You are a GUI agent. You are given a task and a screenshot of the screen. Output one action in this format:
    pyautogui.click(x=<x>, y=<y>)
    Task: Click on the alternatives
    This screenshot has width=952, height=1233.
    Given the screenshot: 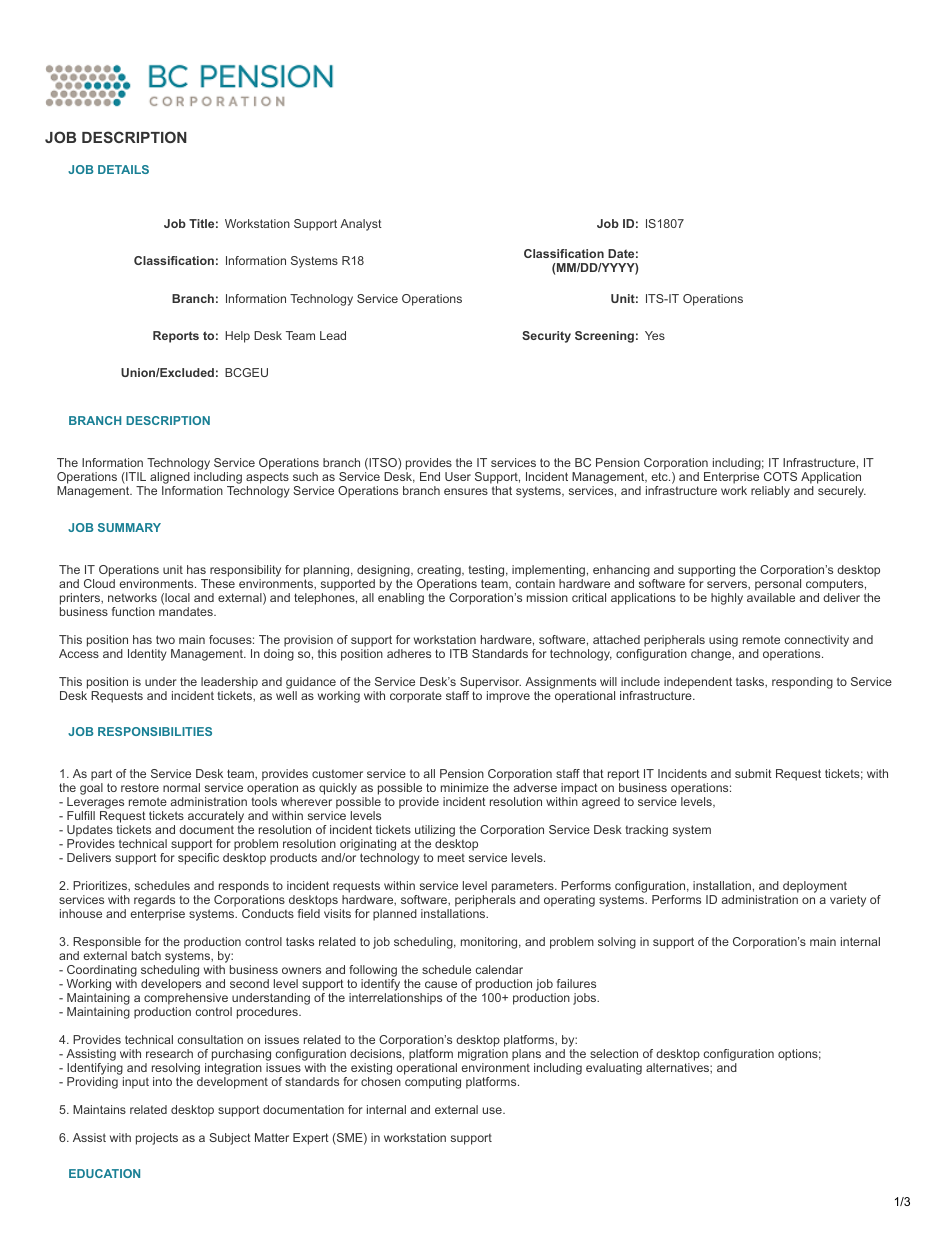 What is the action you would take?
    pyautogui.click(x=678, y=1067)
